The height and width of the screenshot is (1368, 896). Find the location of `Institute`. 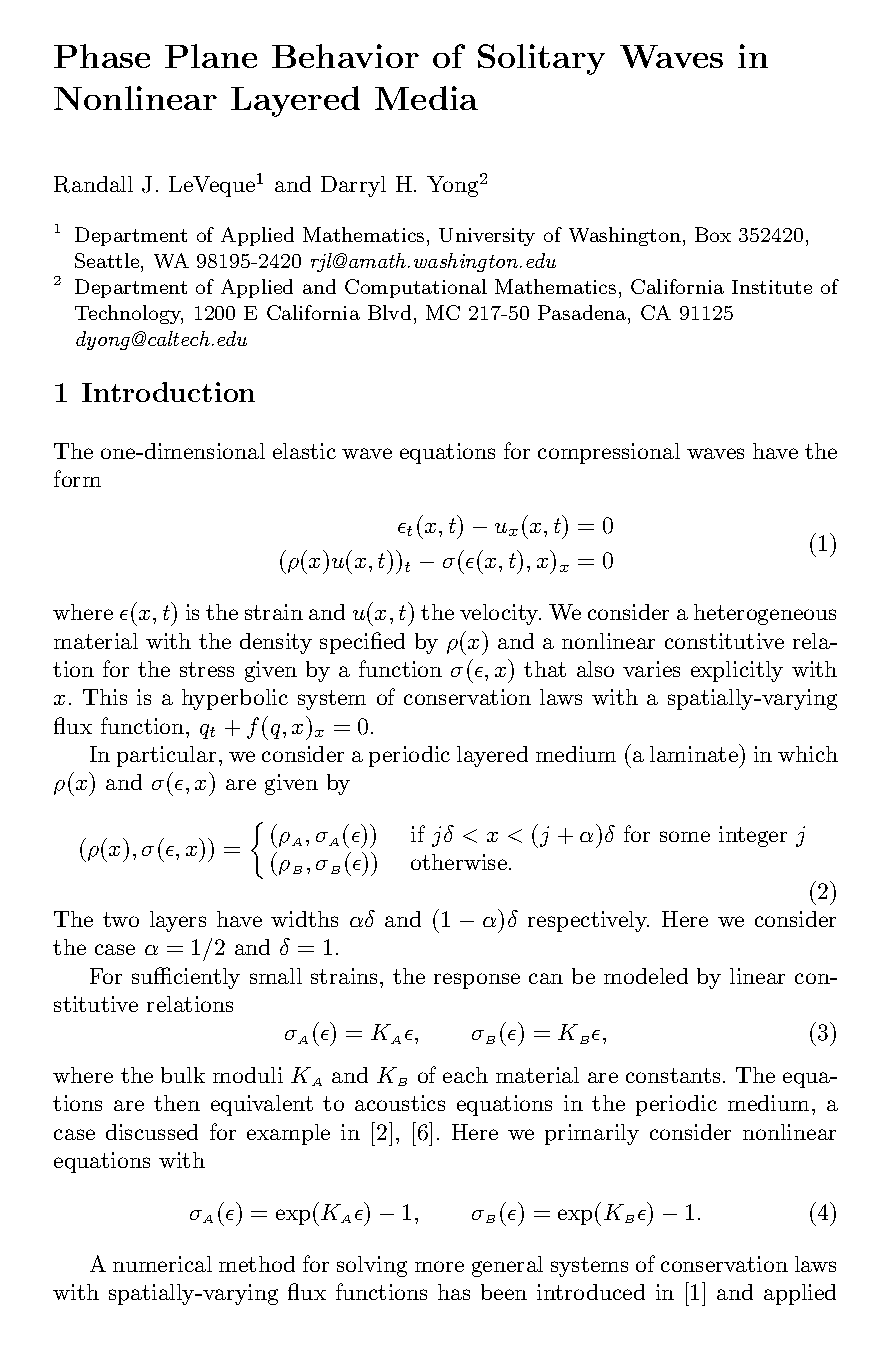

Institute is located at coordinates (772, 287).
